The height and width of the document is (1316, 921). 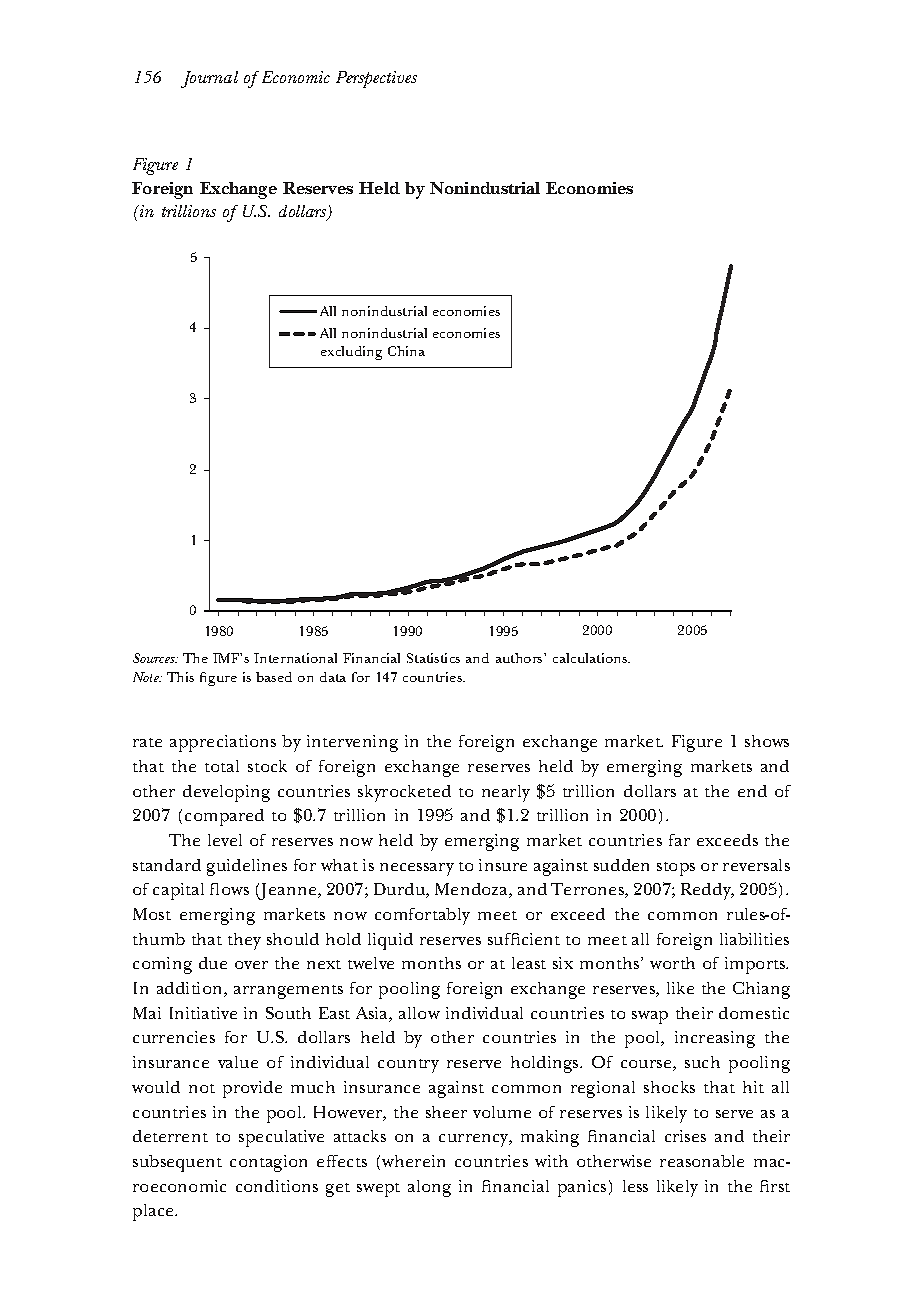 I want to click on This, so click(x=180, y=677).
